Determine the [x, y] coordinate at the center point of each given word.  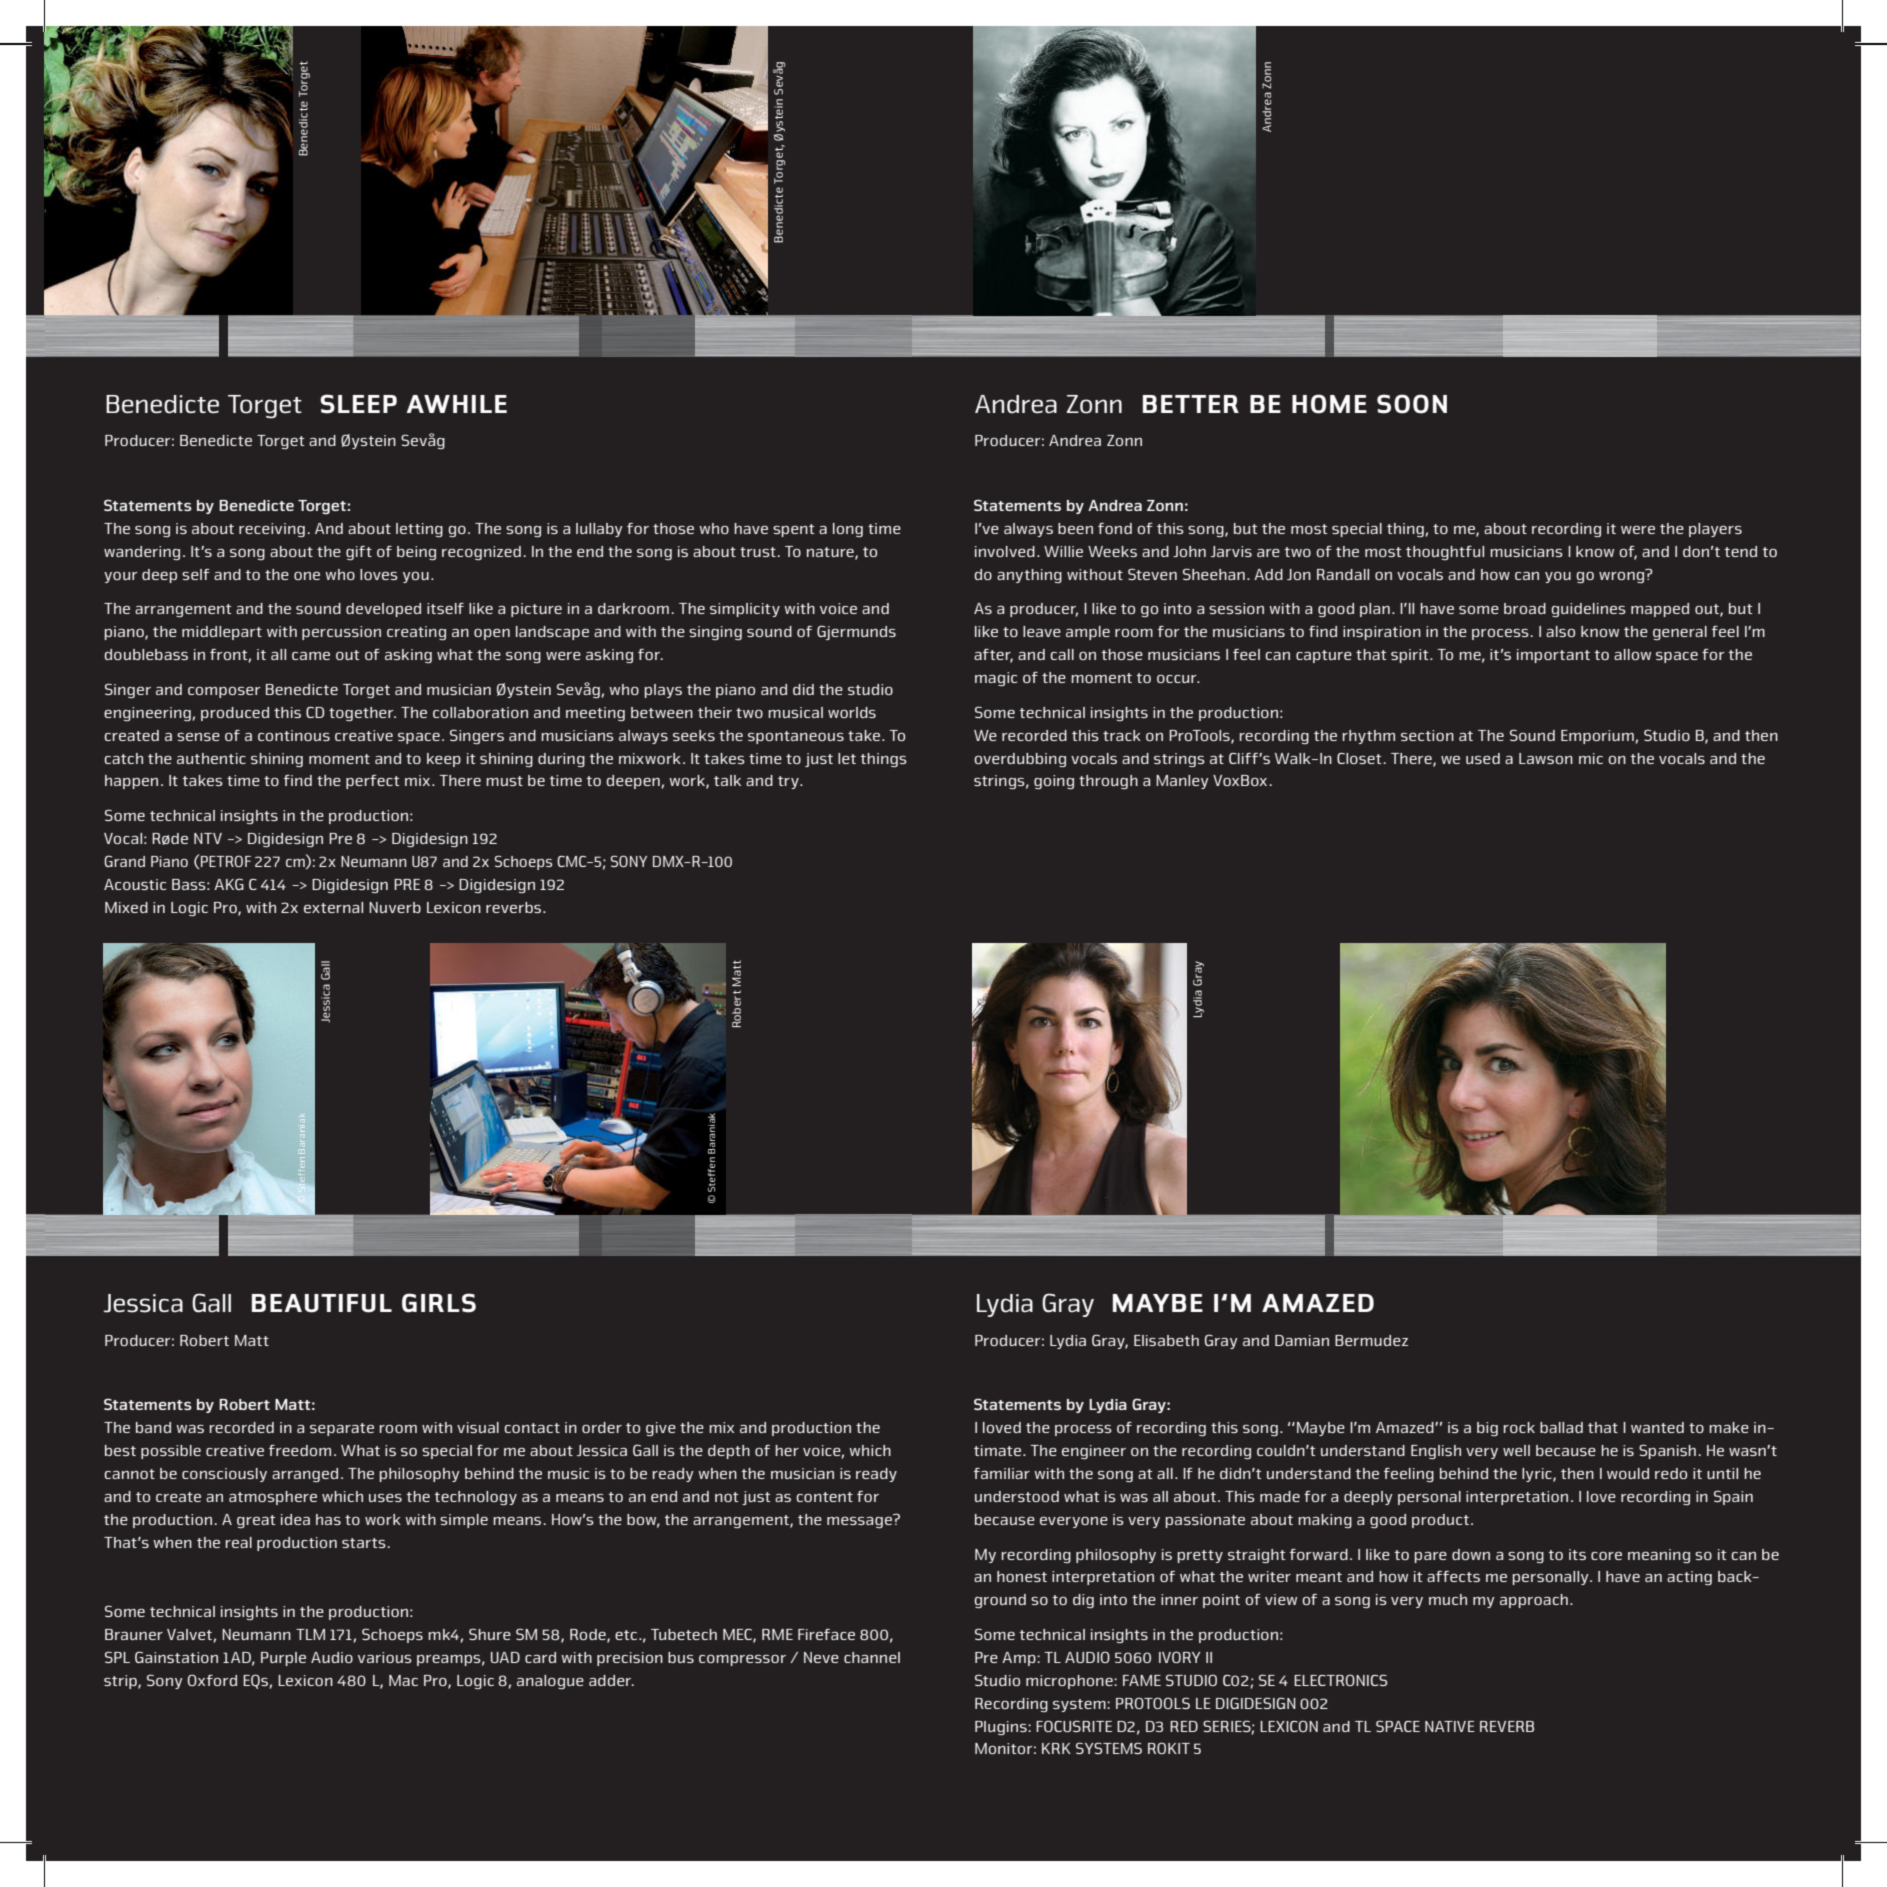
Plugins [1002, 1728]
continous [294, 735]
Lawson [1546, 758]
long [848, 530]
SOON [1412, 404]
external [333, 907]
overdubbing [1020, 760]
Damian [1302, 1340]
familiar [1002, 1473]
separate [342, 1429]
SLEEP [358, 404]
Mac [403, 1680]
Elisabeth [1166, 1340]
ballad [1561, 1427]
